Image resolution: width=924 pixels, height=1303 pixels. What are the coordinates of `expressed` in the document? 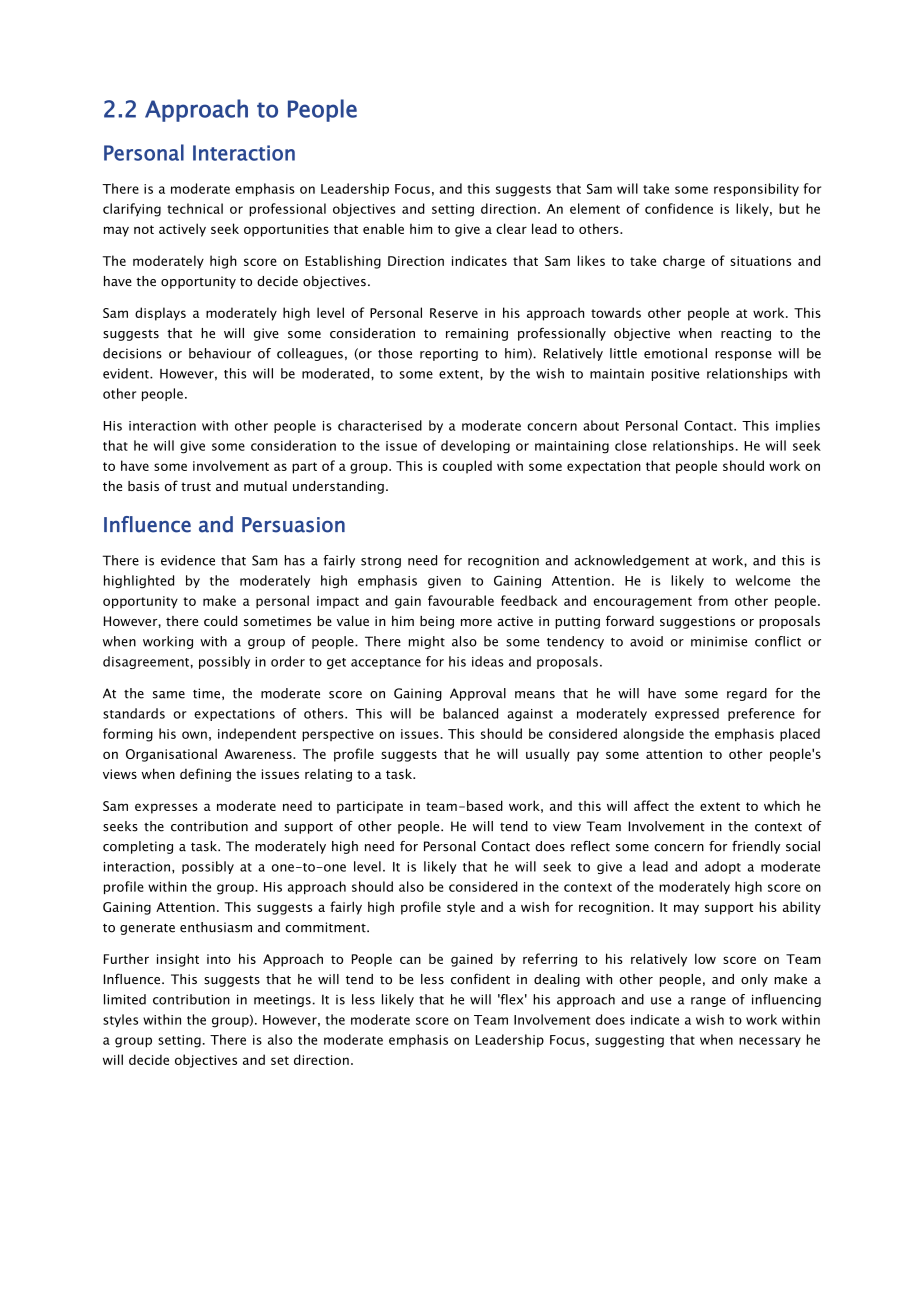 It's located at (687, 714).
